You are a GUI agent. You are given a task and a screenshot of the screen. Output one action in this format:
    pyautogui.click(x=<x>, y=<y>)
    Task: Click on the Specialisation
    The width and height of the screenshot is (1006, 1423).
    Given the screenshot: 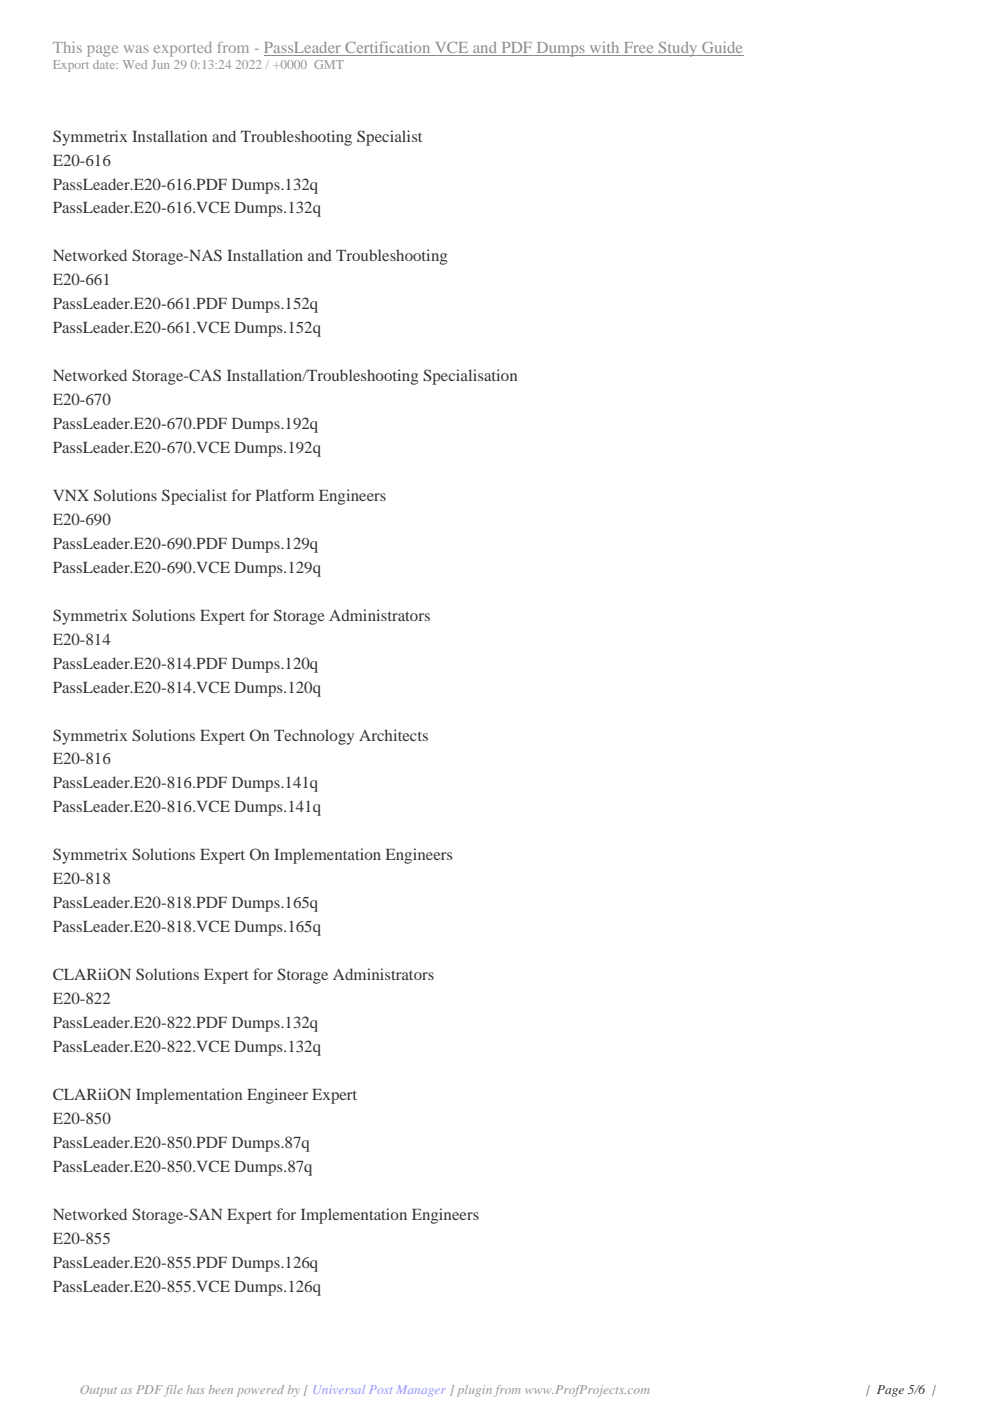 What is the action you would take?
    pyautogui.click(x=470, y=377)
